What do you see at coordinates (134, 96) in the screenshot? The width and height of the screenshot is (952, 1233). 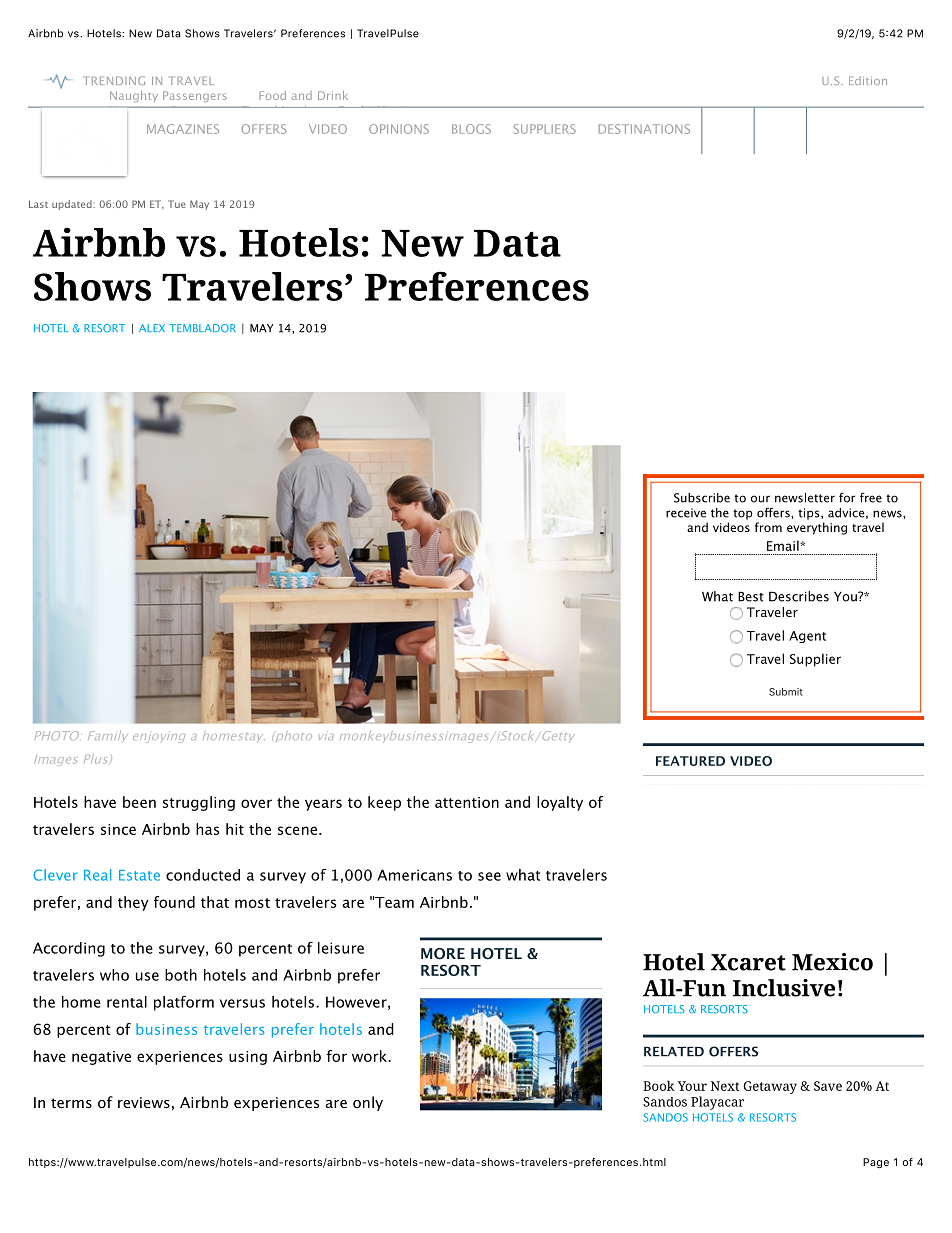 I see `Naughty` at bounding box center [134, 96].
